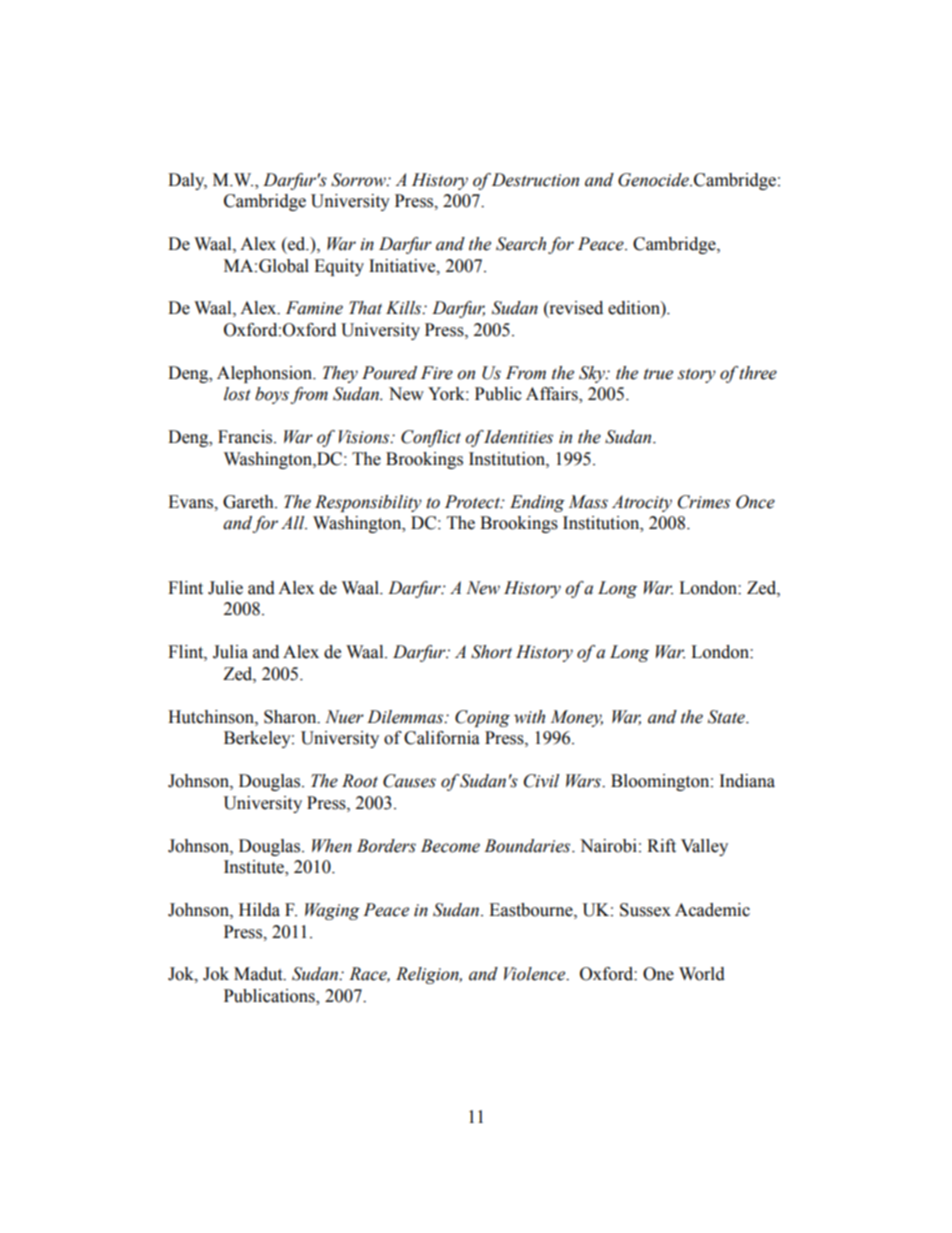  Describe the element at coordinates (702, 974) in the image. I see `World` at that location.
